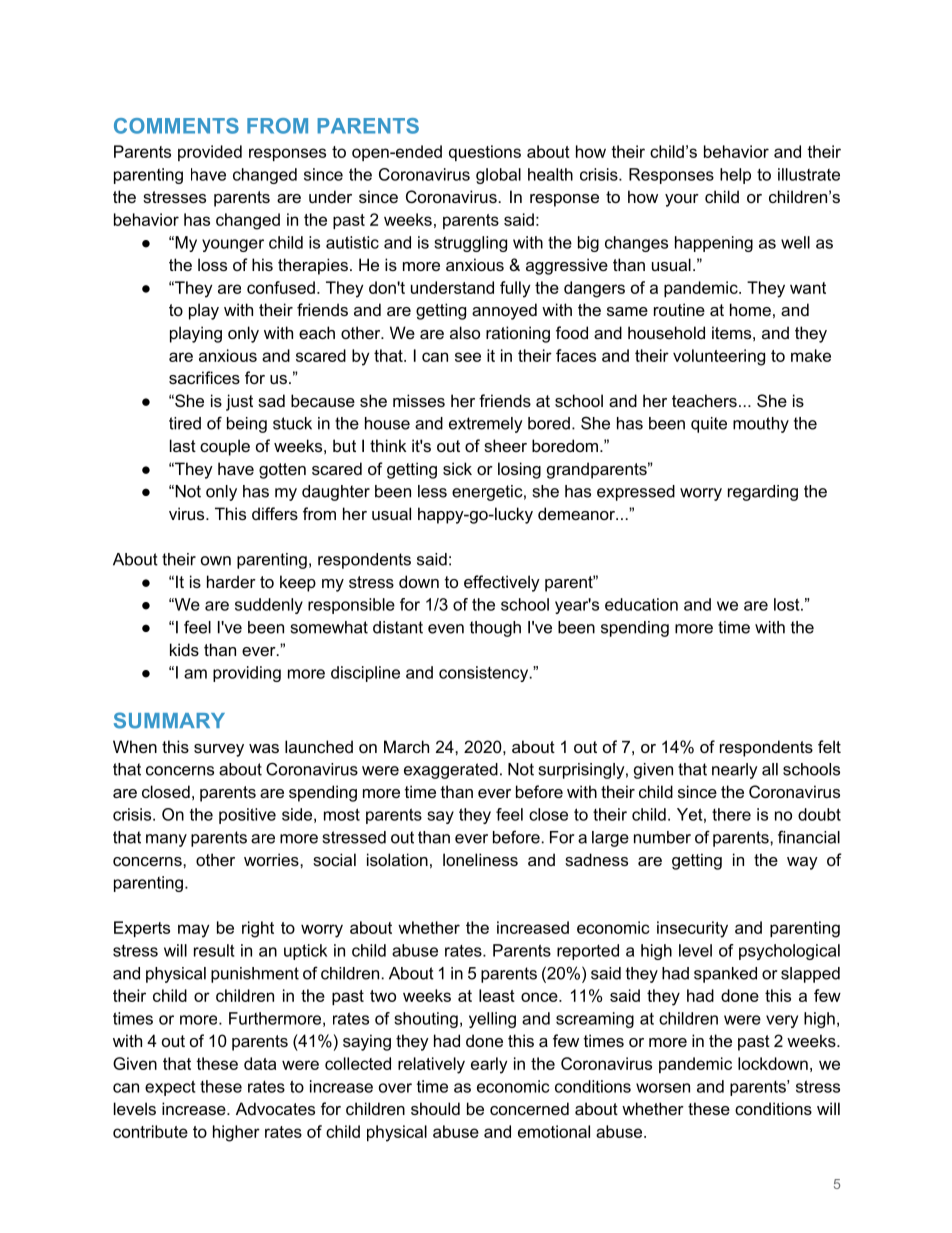  Describe the element at coordinates (184, 649) in the screenshot. I see `kids` at that location.
